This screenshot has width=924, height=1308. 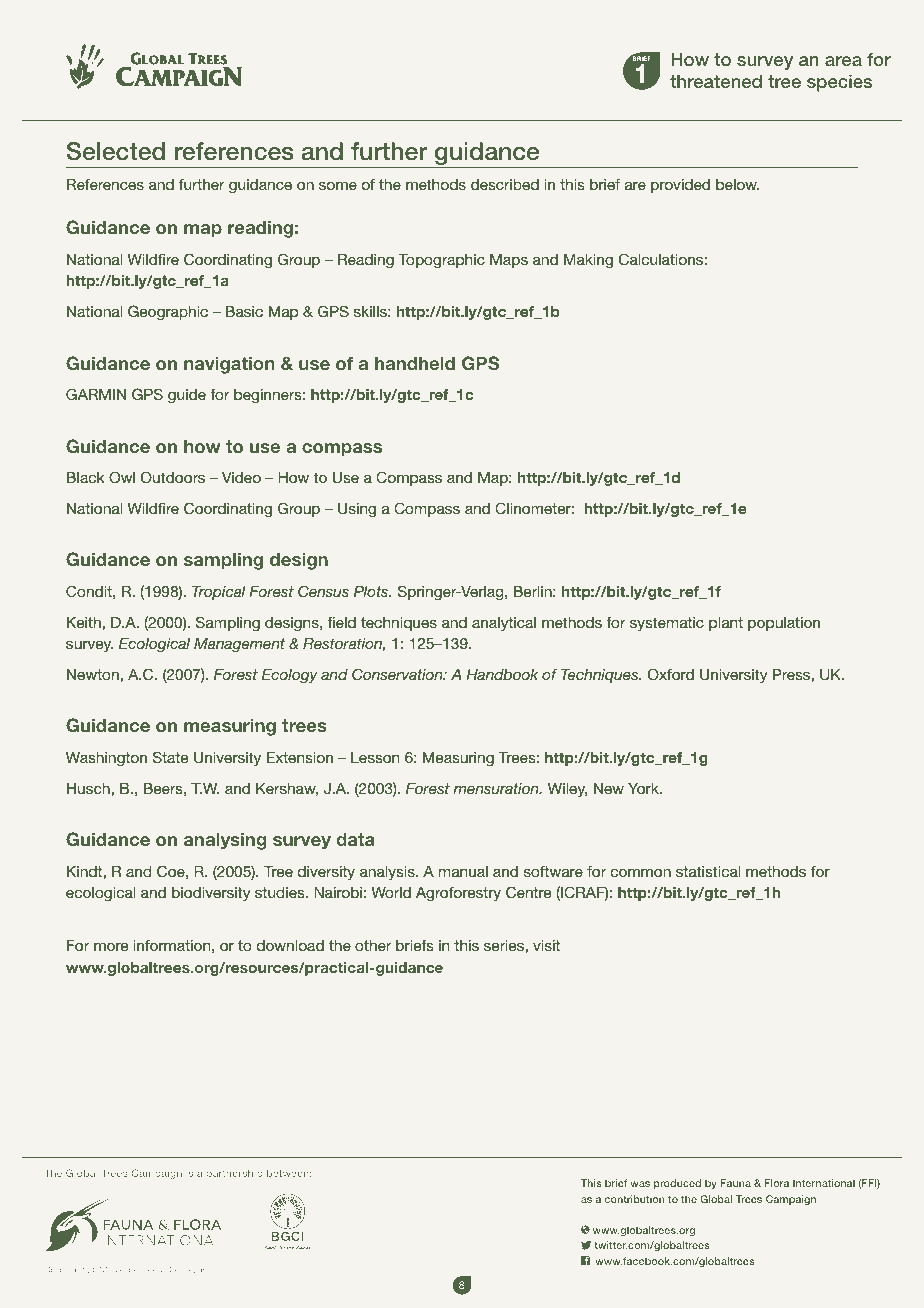 What do you see at coordinates (634, 1199) in the screenshot?
I see `contribution` at bounding box center [634, 1199].
